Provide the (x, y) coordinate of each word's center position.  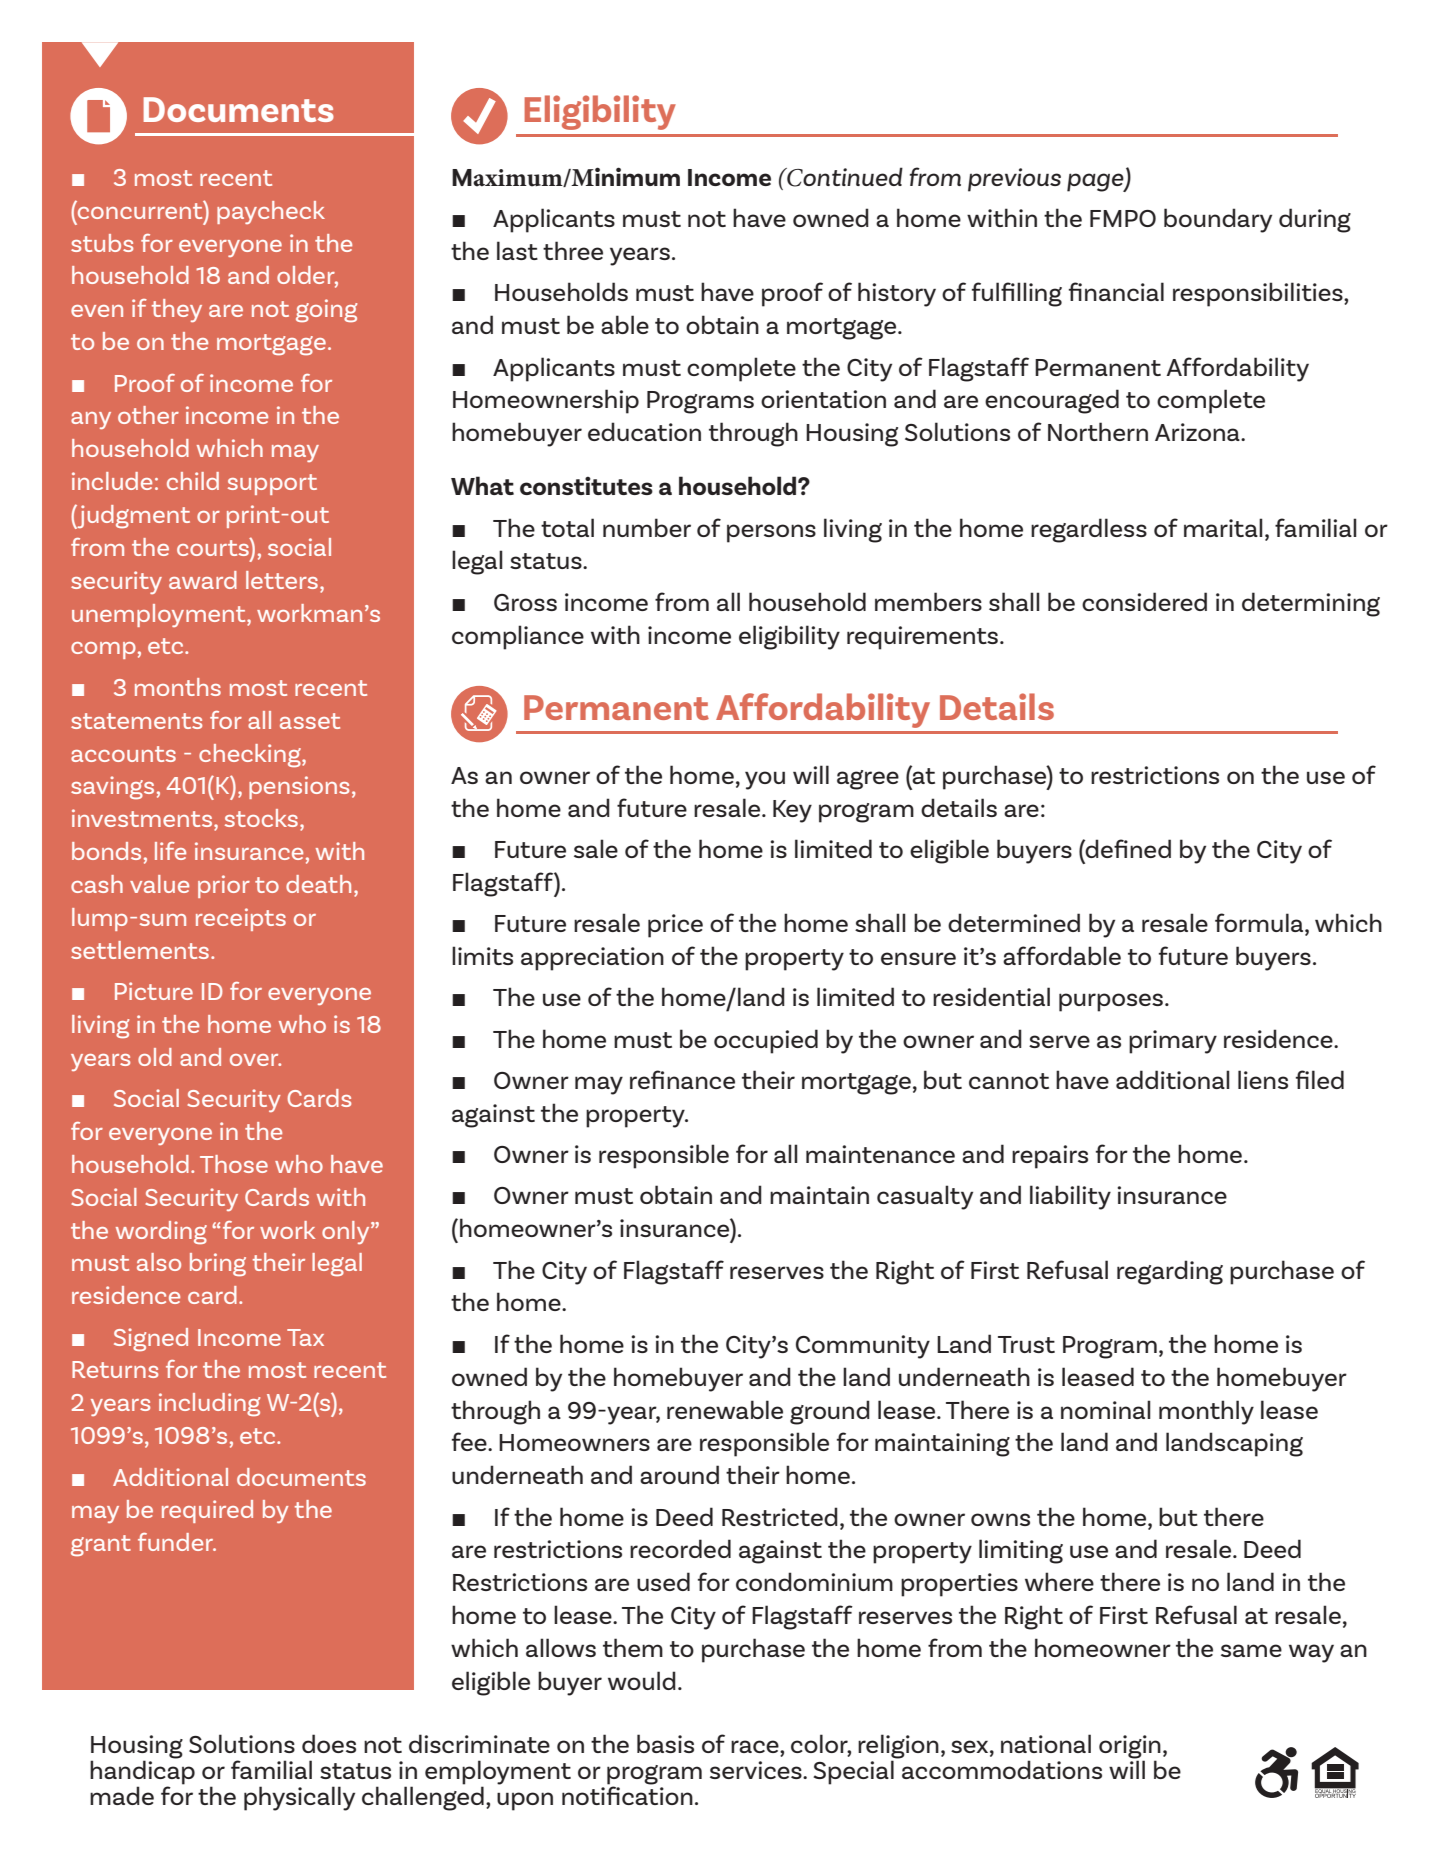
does (329, 1743)
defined (1127, 848)
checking (251, 755)
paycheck (271, 212)
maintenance (880, 1154)
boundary (1218, 220)
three (573, 250)
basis (665, 1743)
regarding (1170, 1272)
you (765, 780)
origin (1130, 1748)
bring (218, 1264)
